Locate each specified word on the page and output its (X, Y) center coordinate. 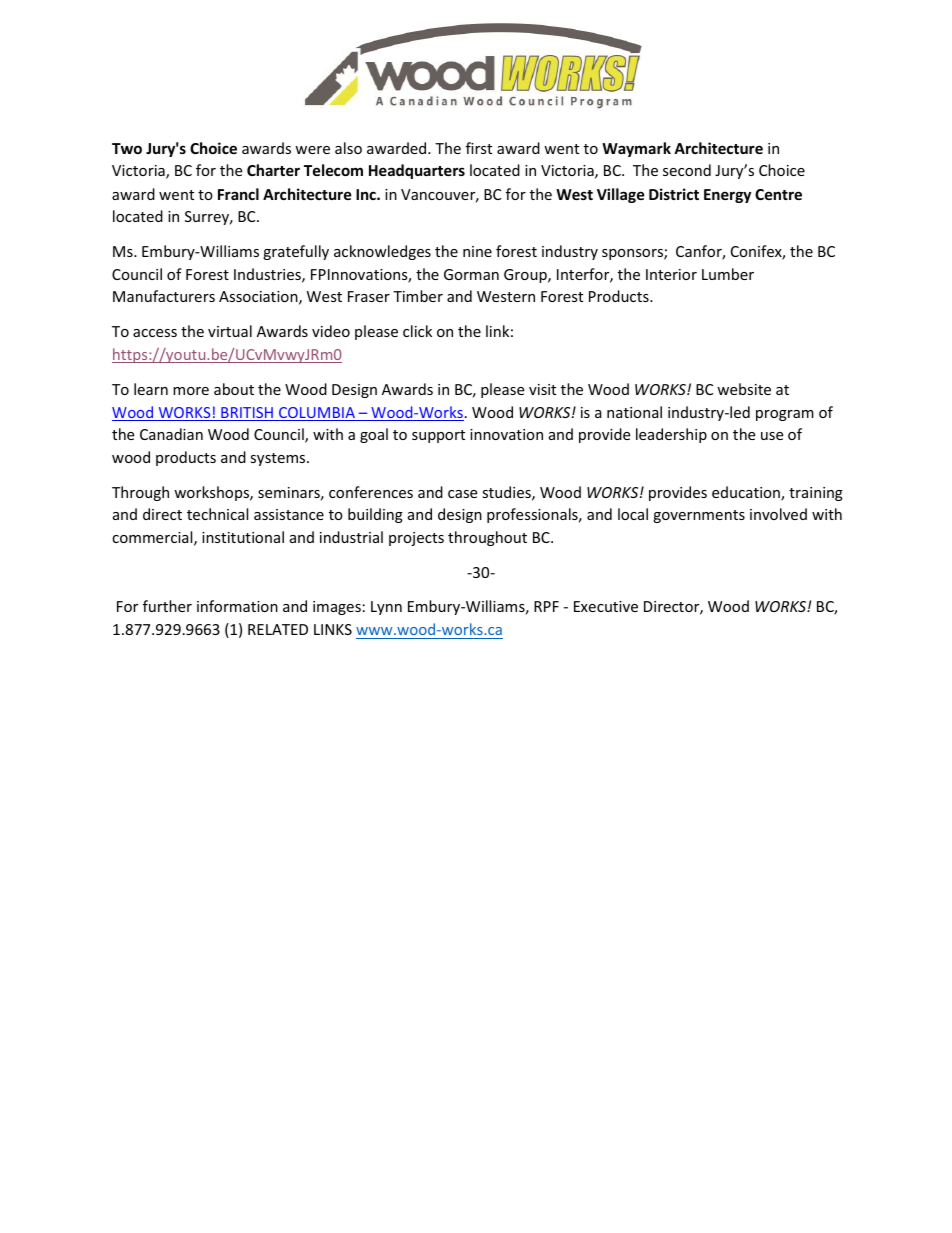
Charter (273, 170)
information (237, 606)
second (687, 170)
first (479, 148)
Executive (606, 606)
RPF (546, 606)
